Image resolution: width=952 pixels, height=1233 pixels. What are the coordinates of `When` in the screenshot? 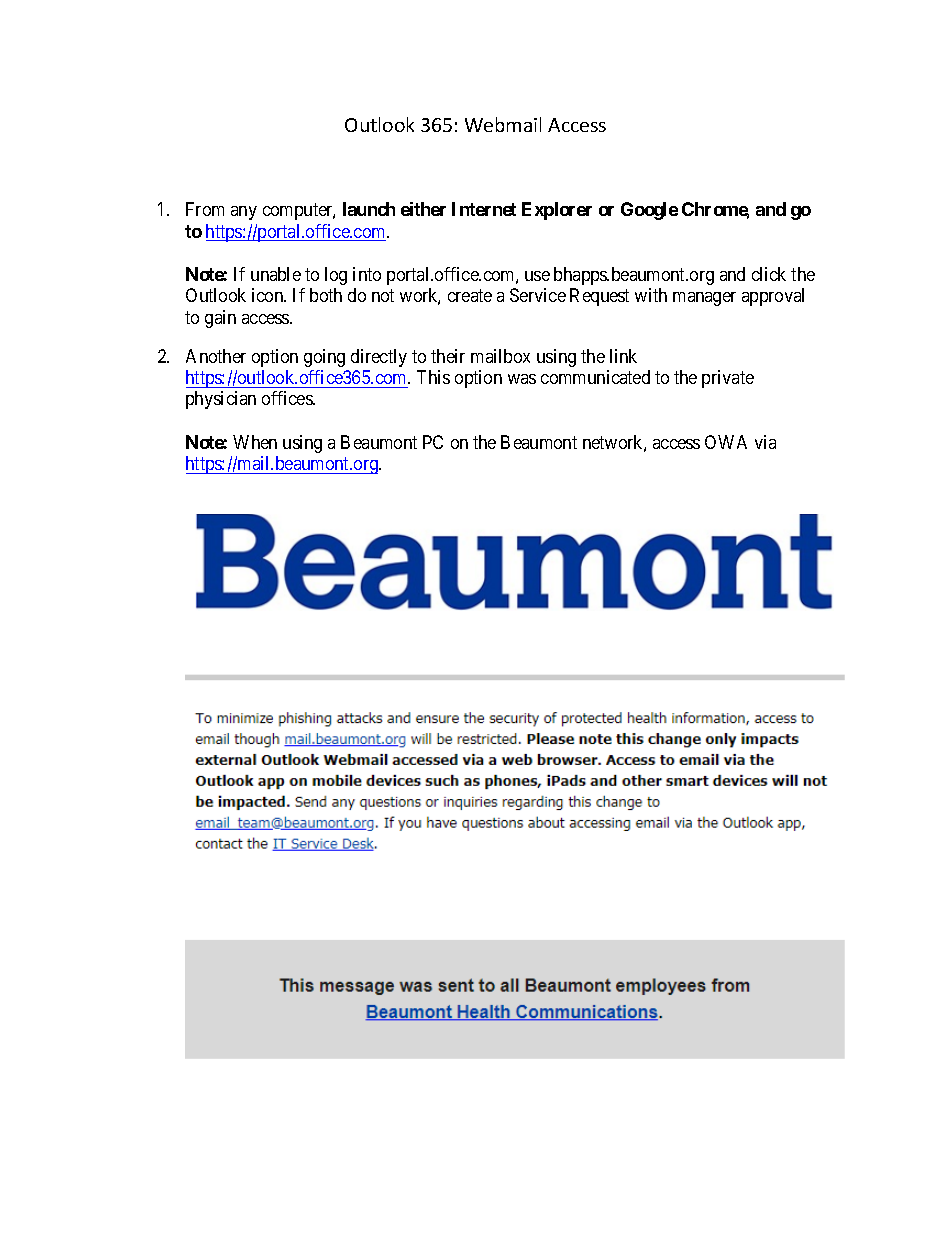 It's located at (255, 442).
